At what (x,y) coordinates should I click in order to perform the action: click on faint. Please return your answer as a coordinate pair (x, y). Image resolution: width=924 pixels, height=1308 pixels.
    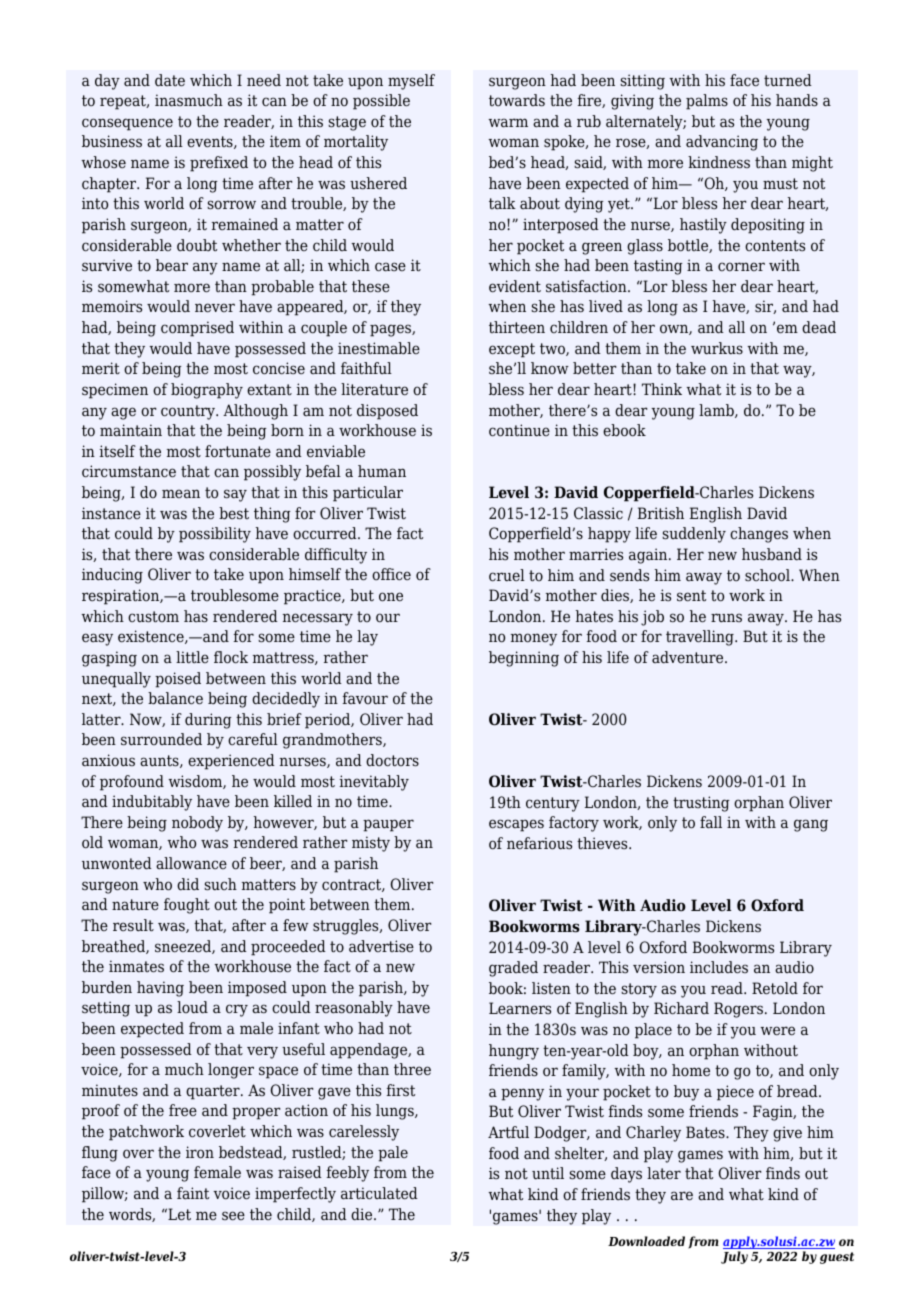
    Looking at the image, I should click on (193, 1193).
